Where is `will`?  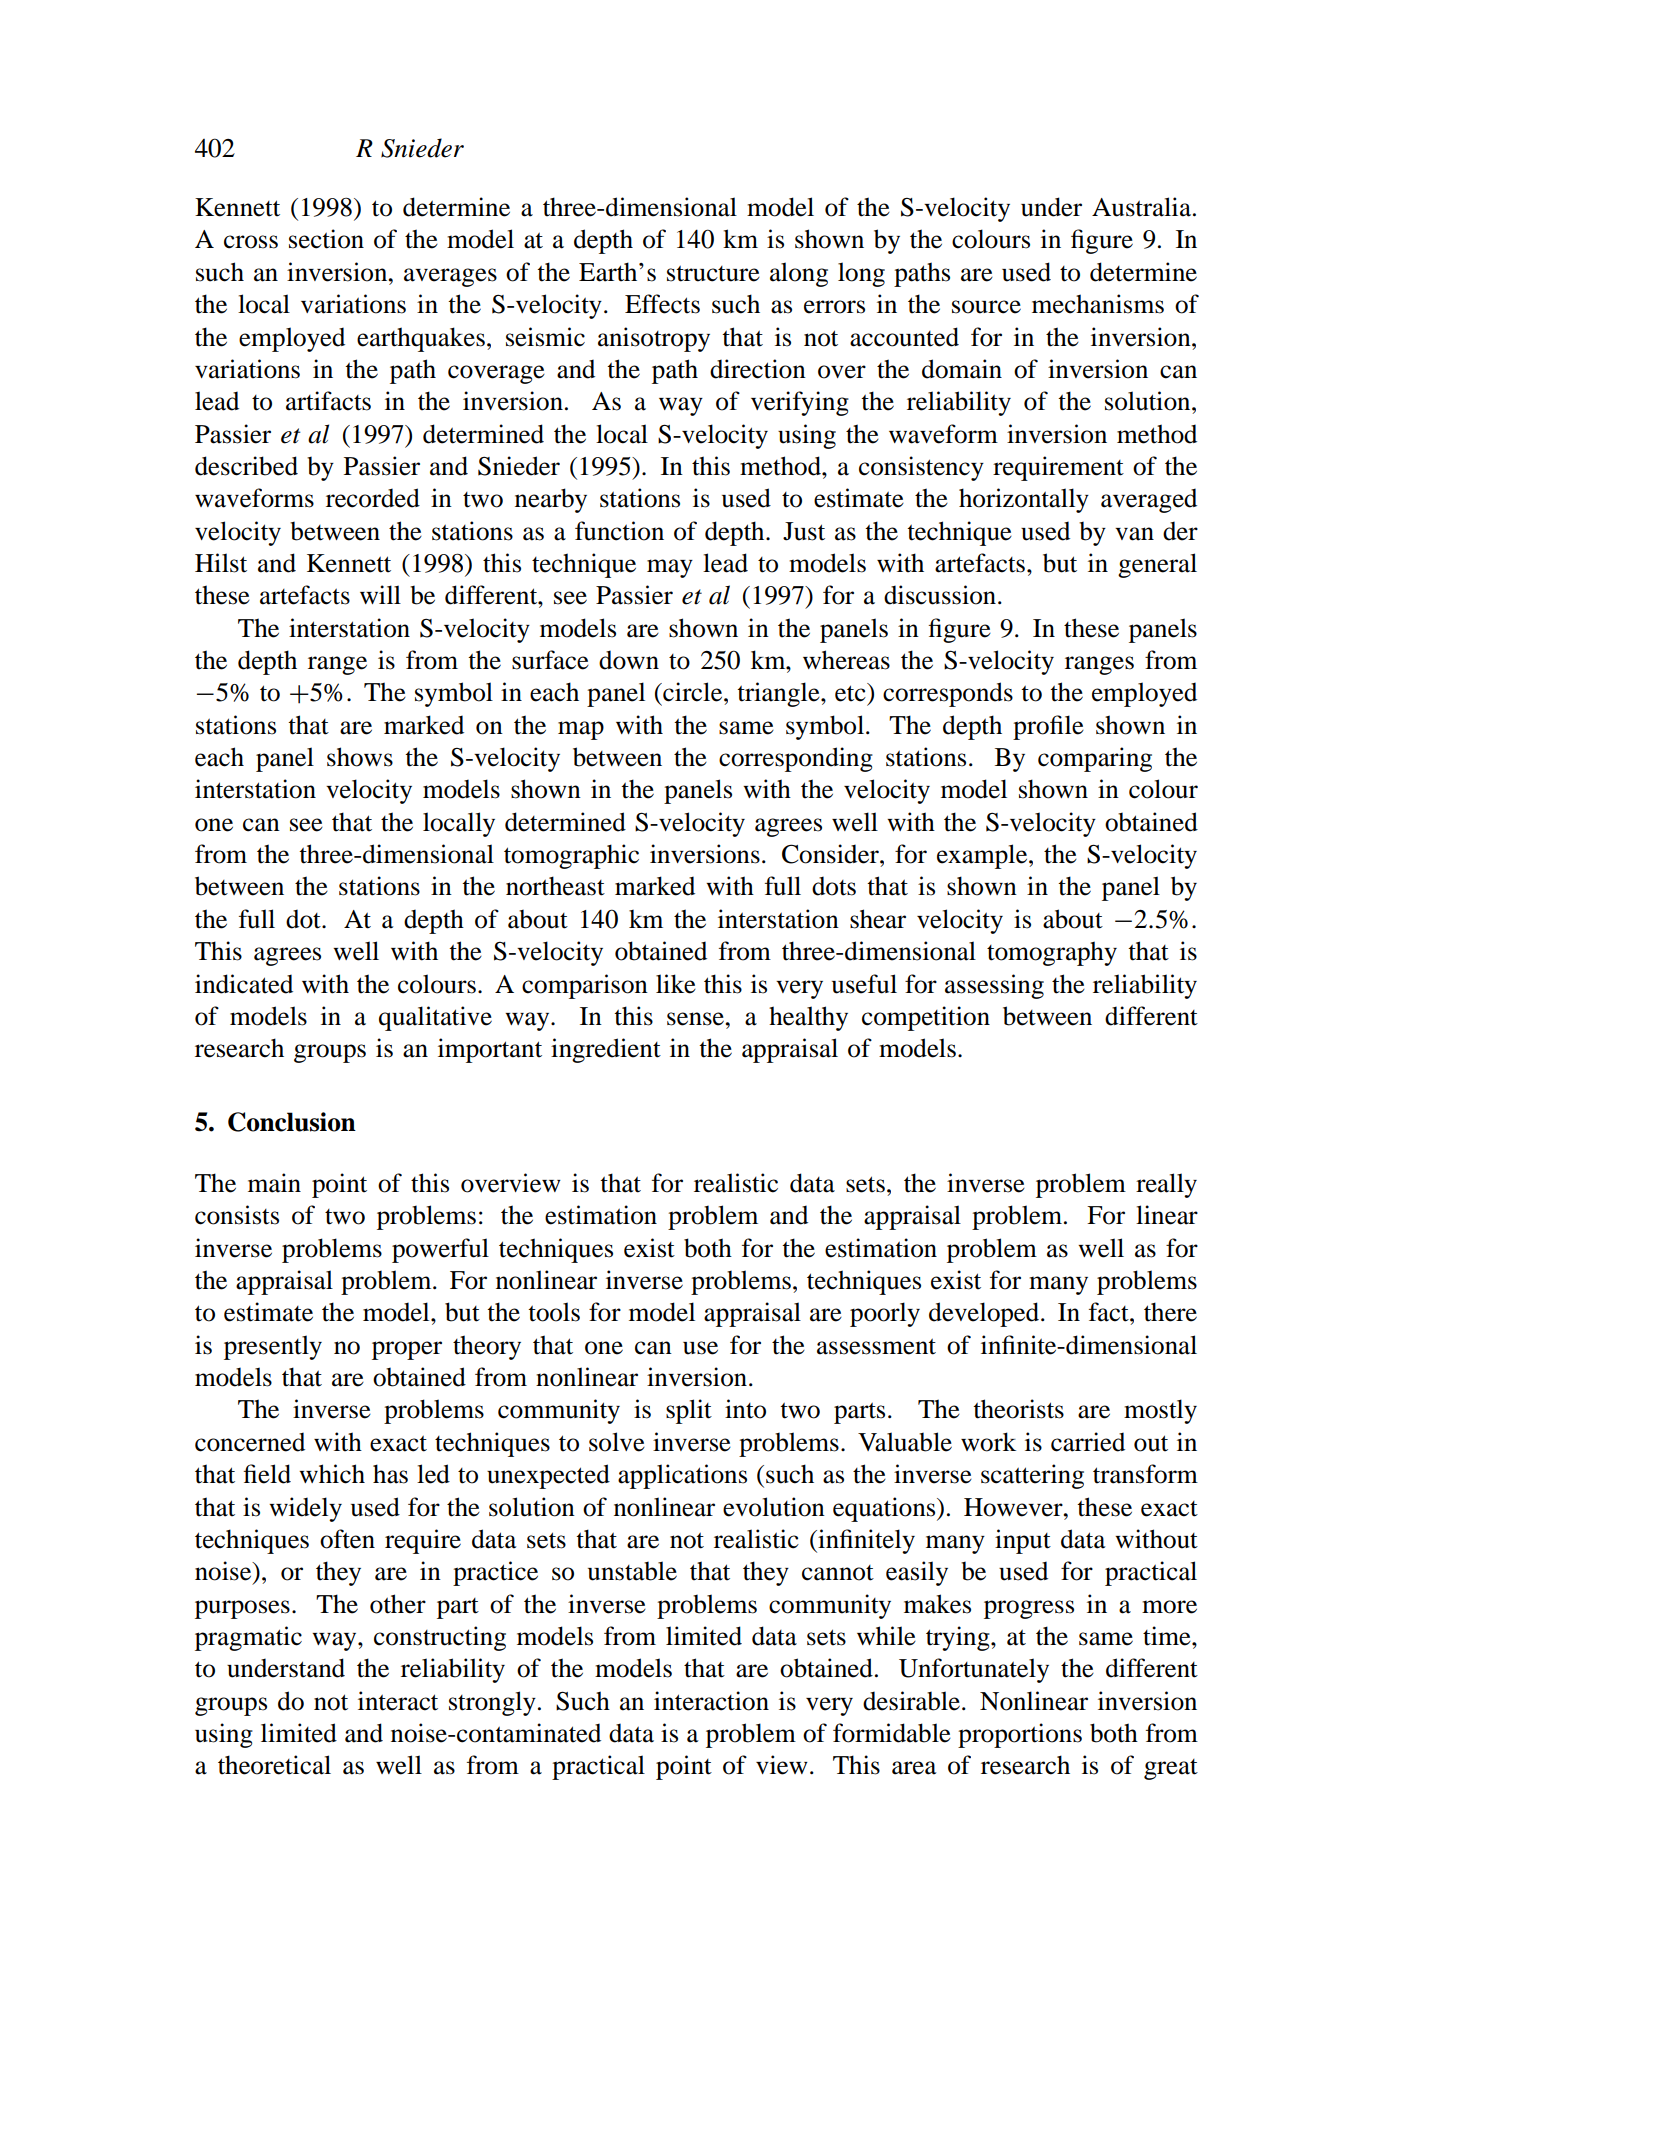
will is located at coordinates (380, 594).
